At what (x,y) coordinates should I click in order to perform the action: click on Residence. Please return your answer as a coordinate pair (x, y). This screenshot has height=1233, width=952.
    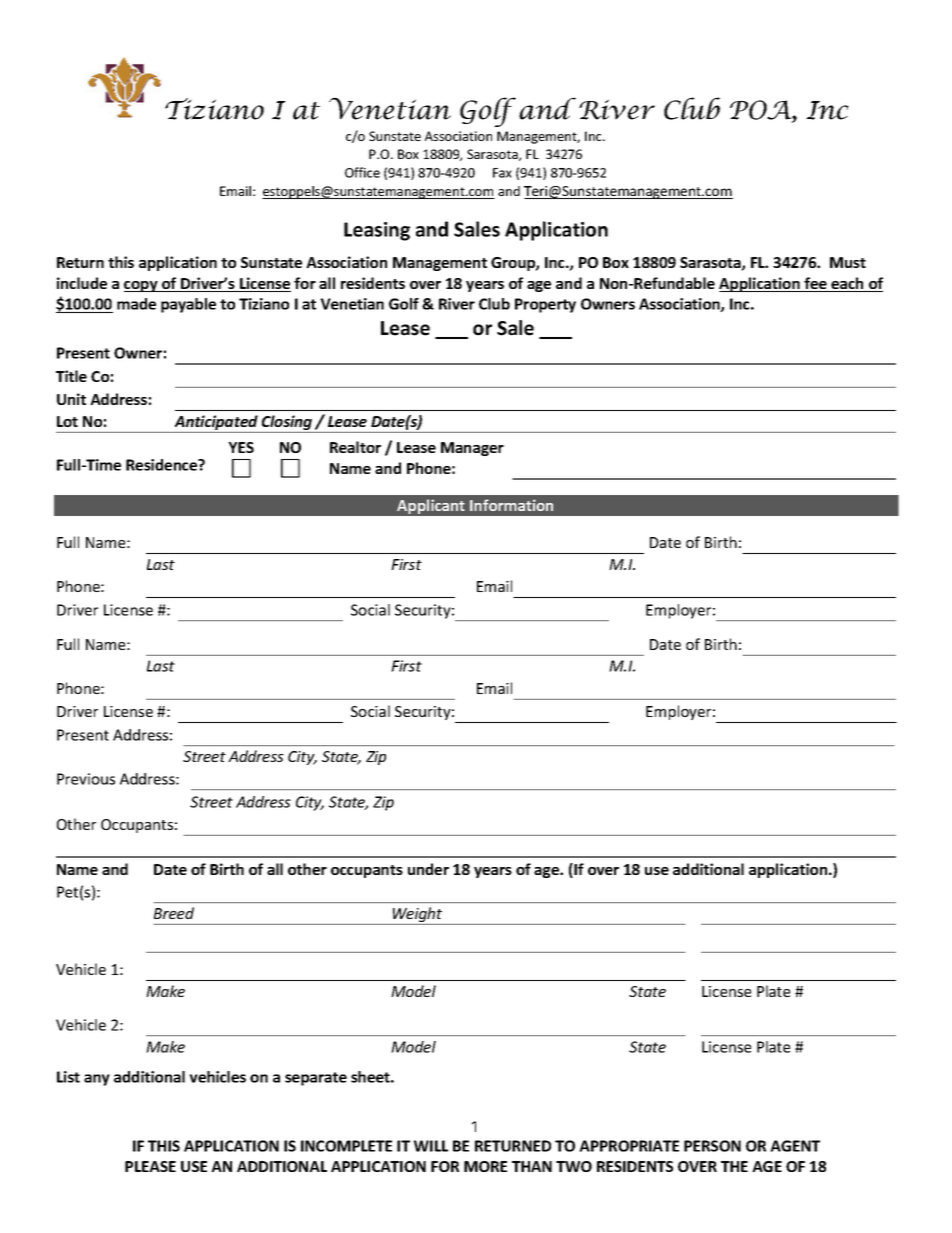
    Looking at the image, I should click on (163, 465).
